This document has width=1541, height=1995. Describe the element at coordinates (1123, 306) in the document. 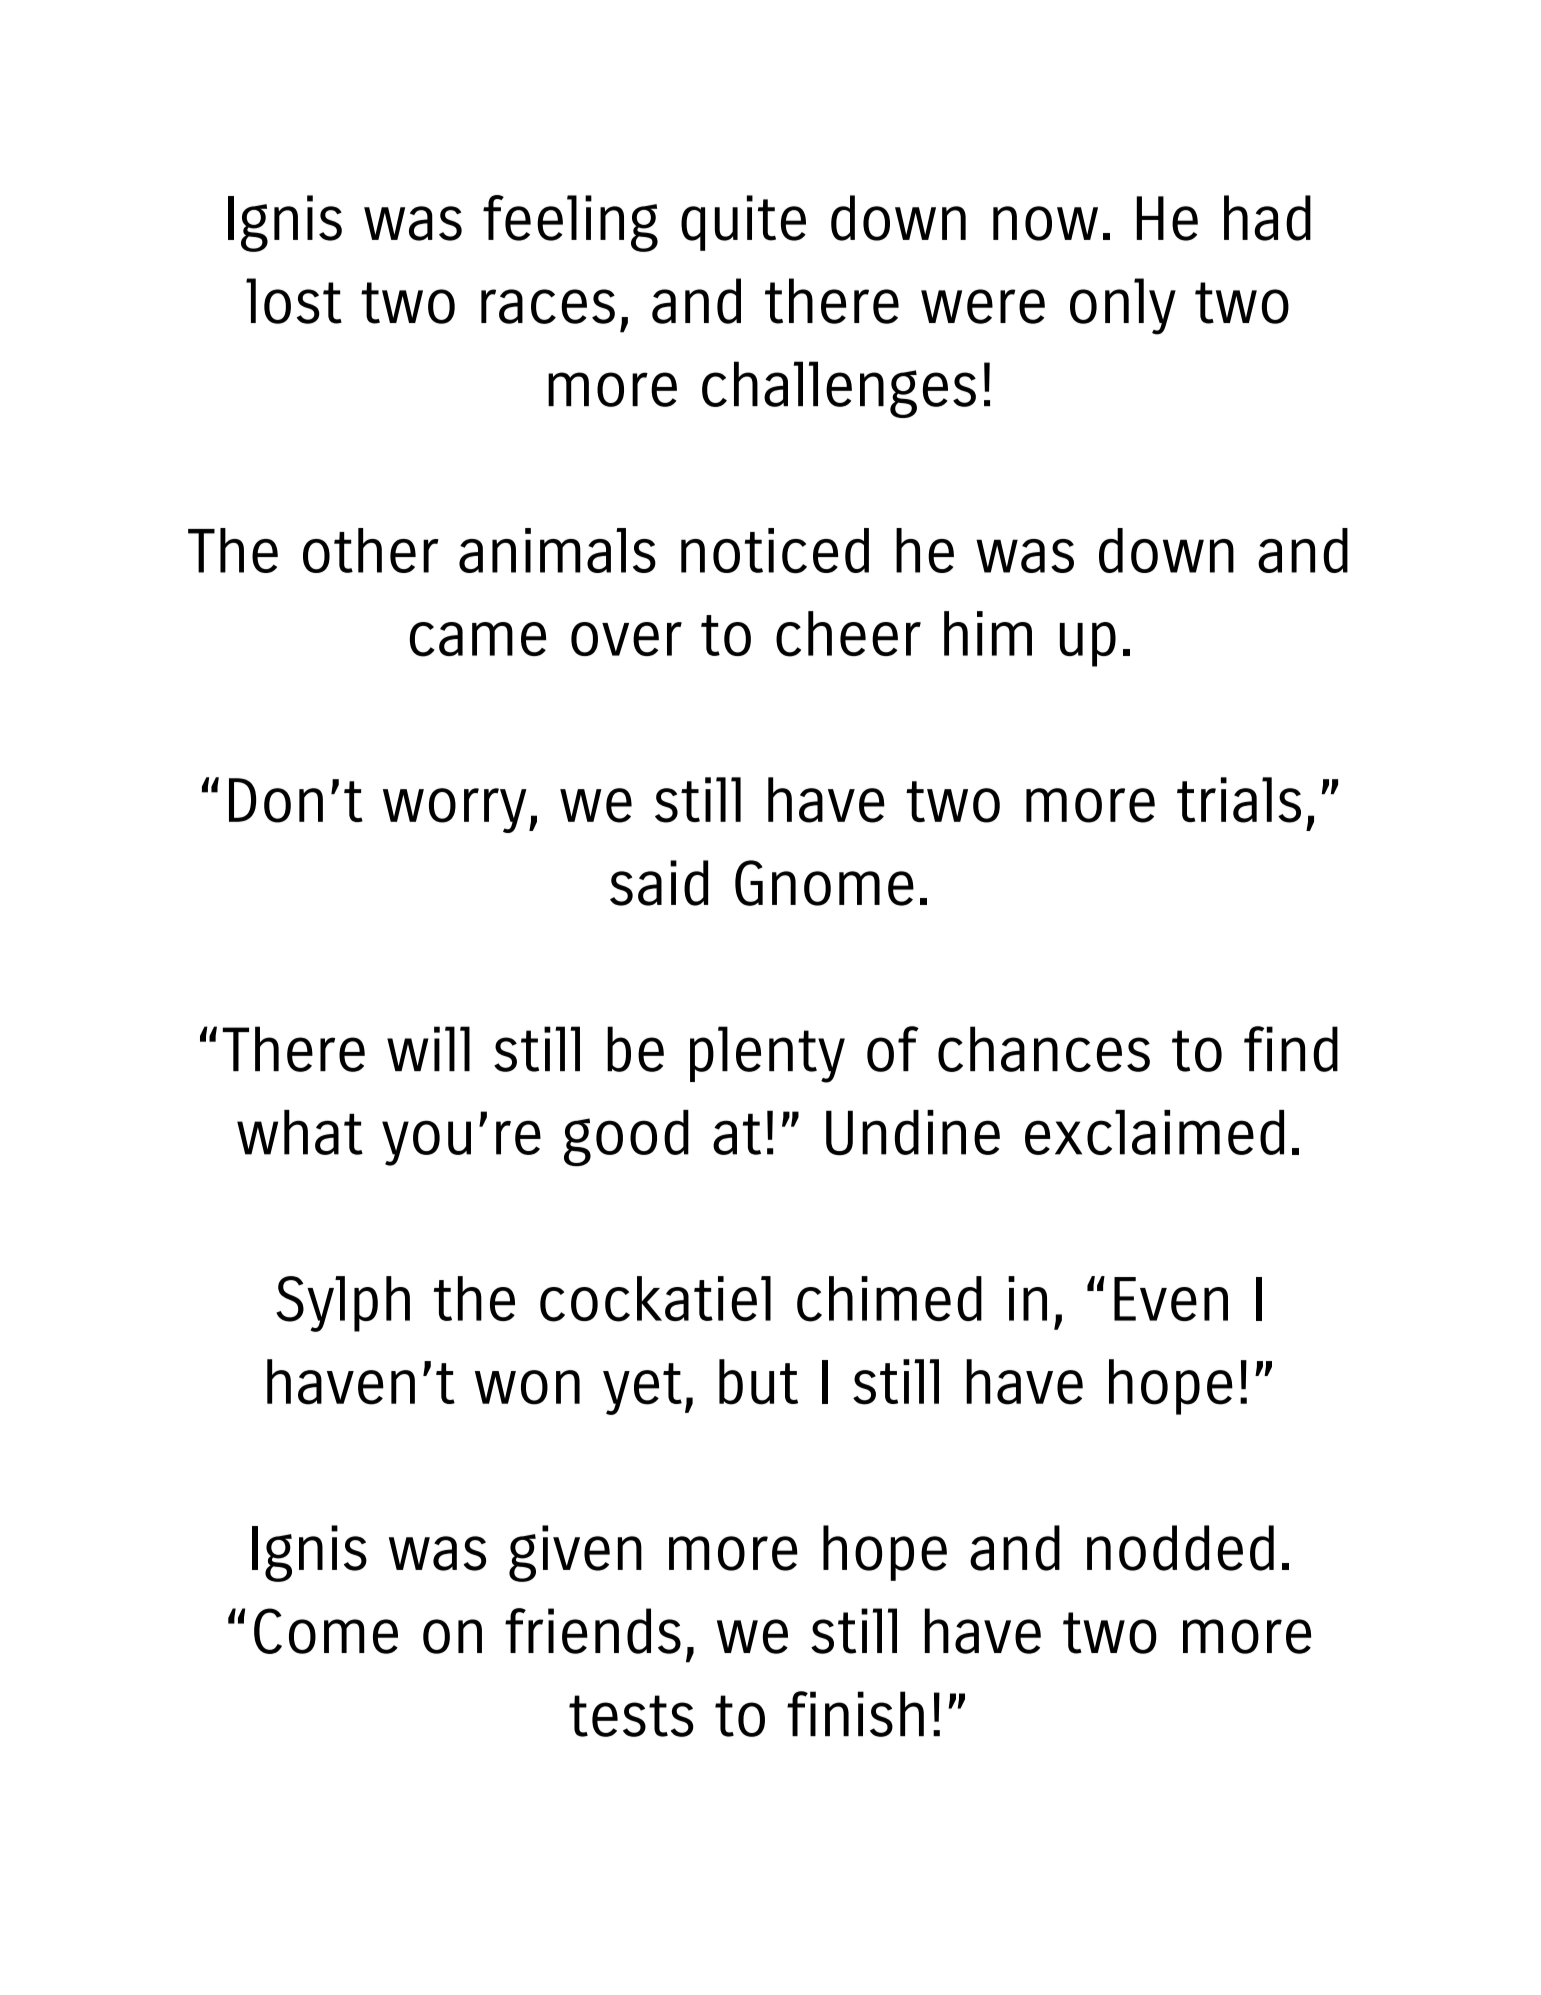

I see `only` at that location.
